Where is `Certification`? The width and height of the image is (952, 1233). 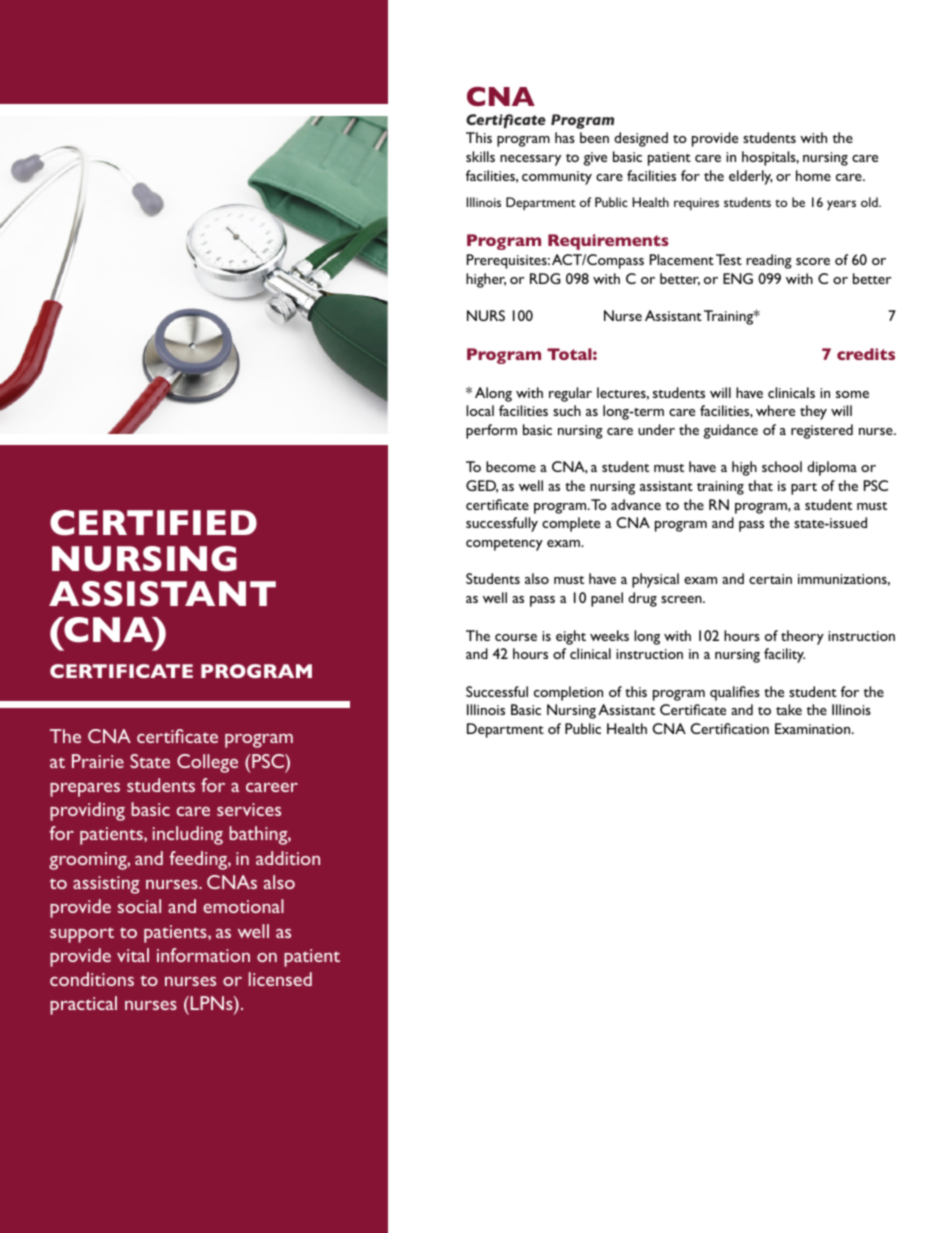 Certification is located at coordinates (729, 728).
